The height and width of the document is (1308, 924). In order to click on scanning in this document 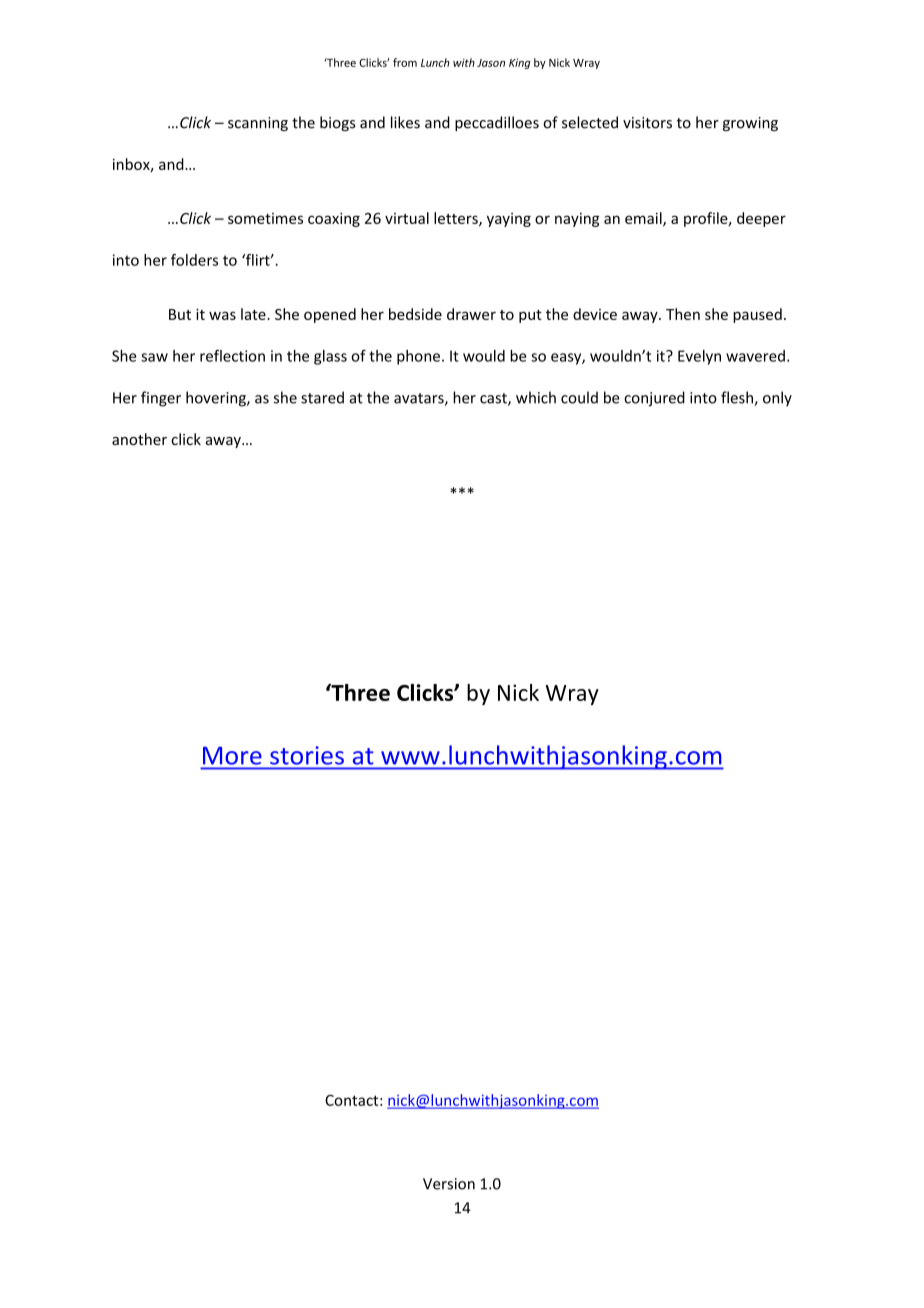, I will do `click(258, 124)`.
